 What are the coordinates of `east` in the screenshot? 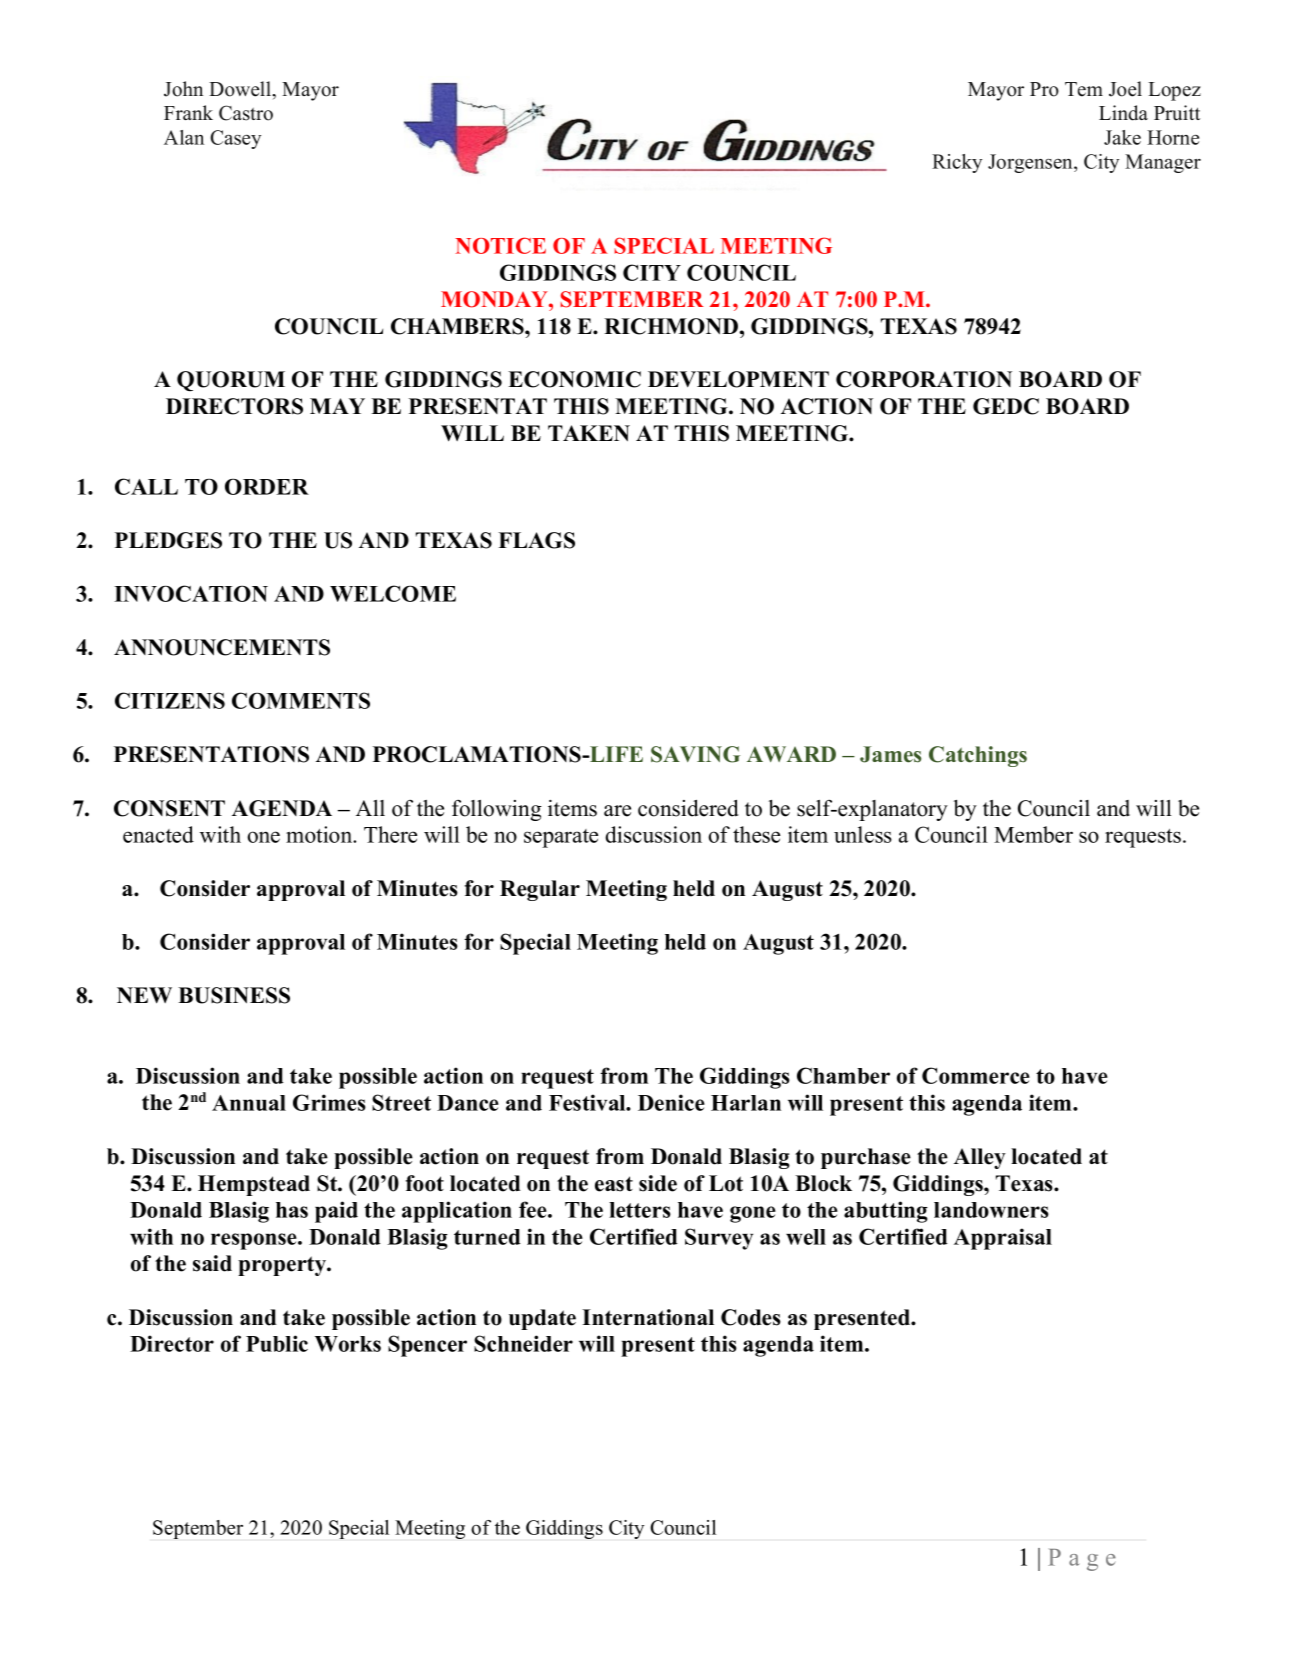 It's located at (614, 1184).
